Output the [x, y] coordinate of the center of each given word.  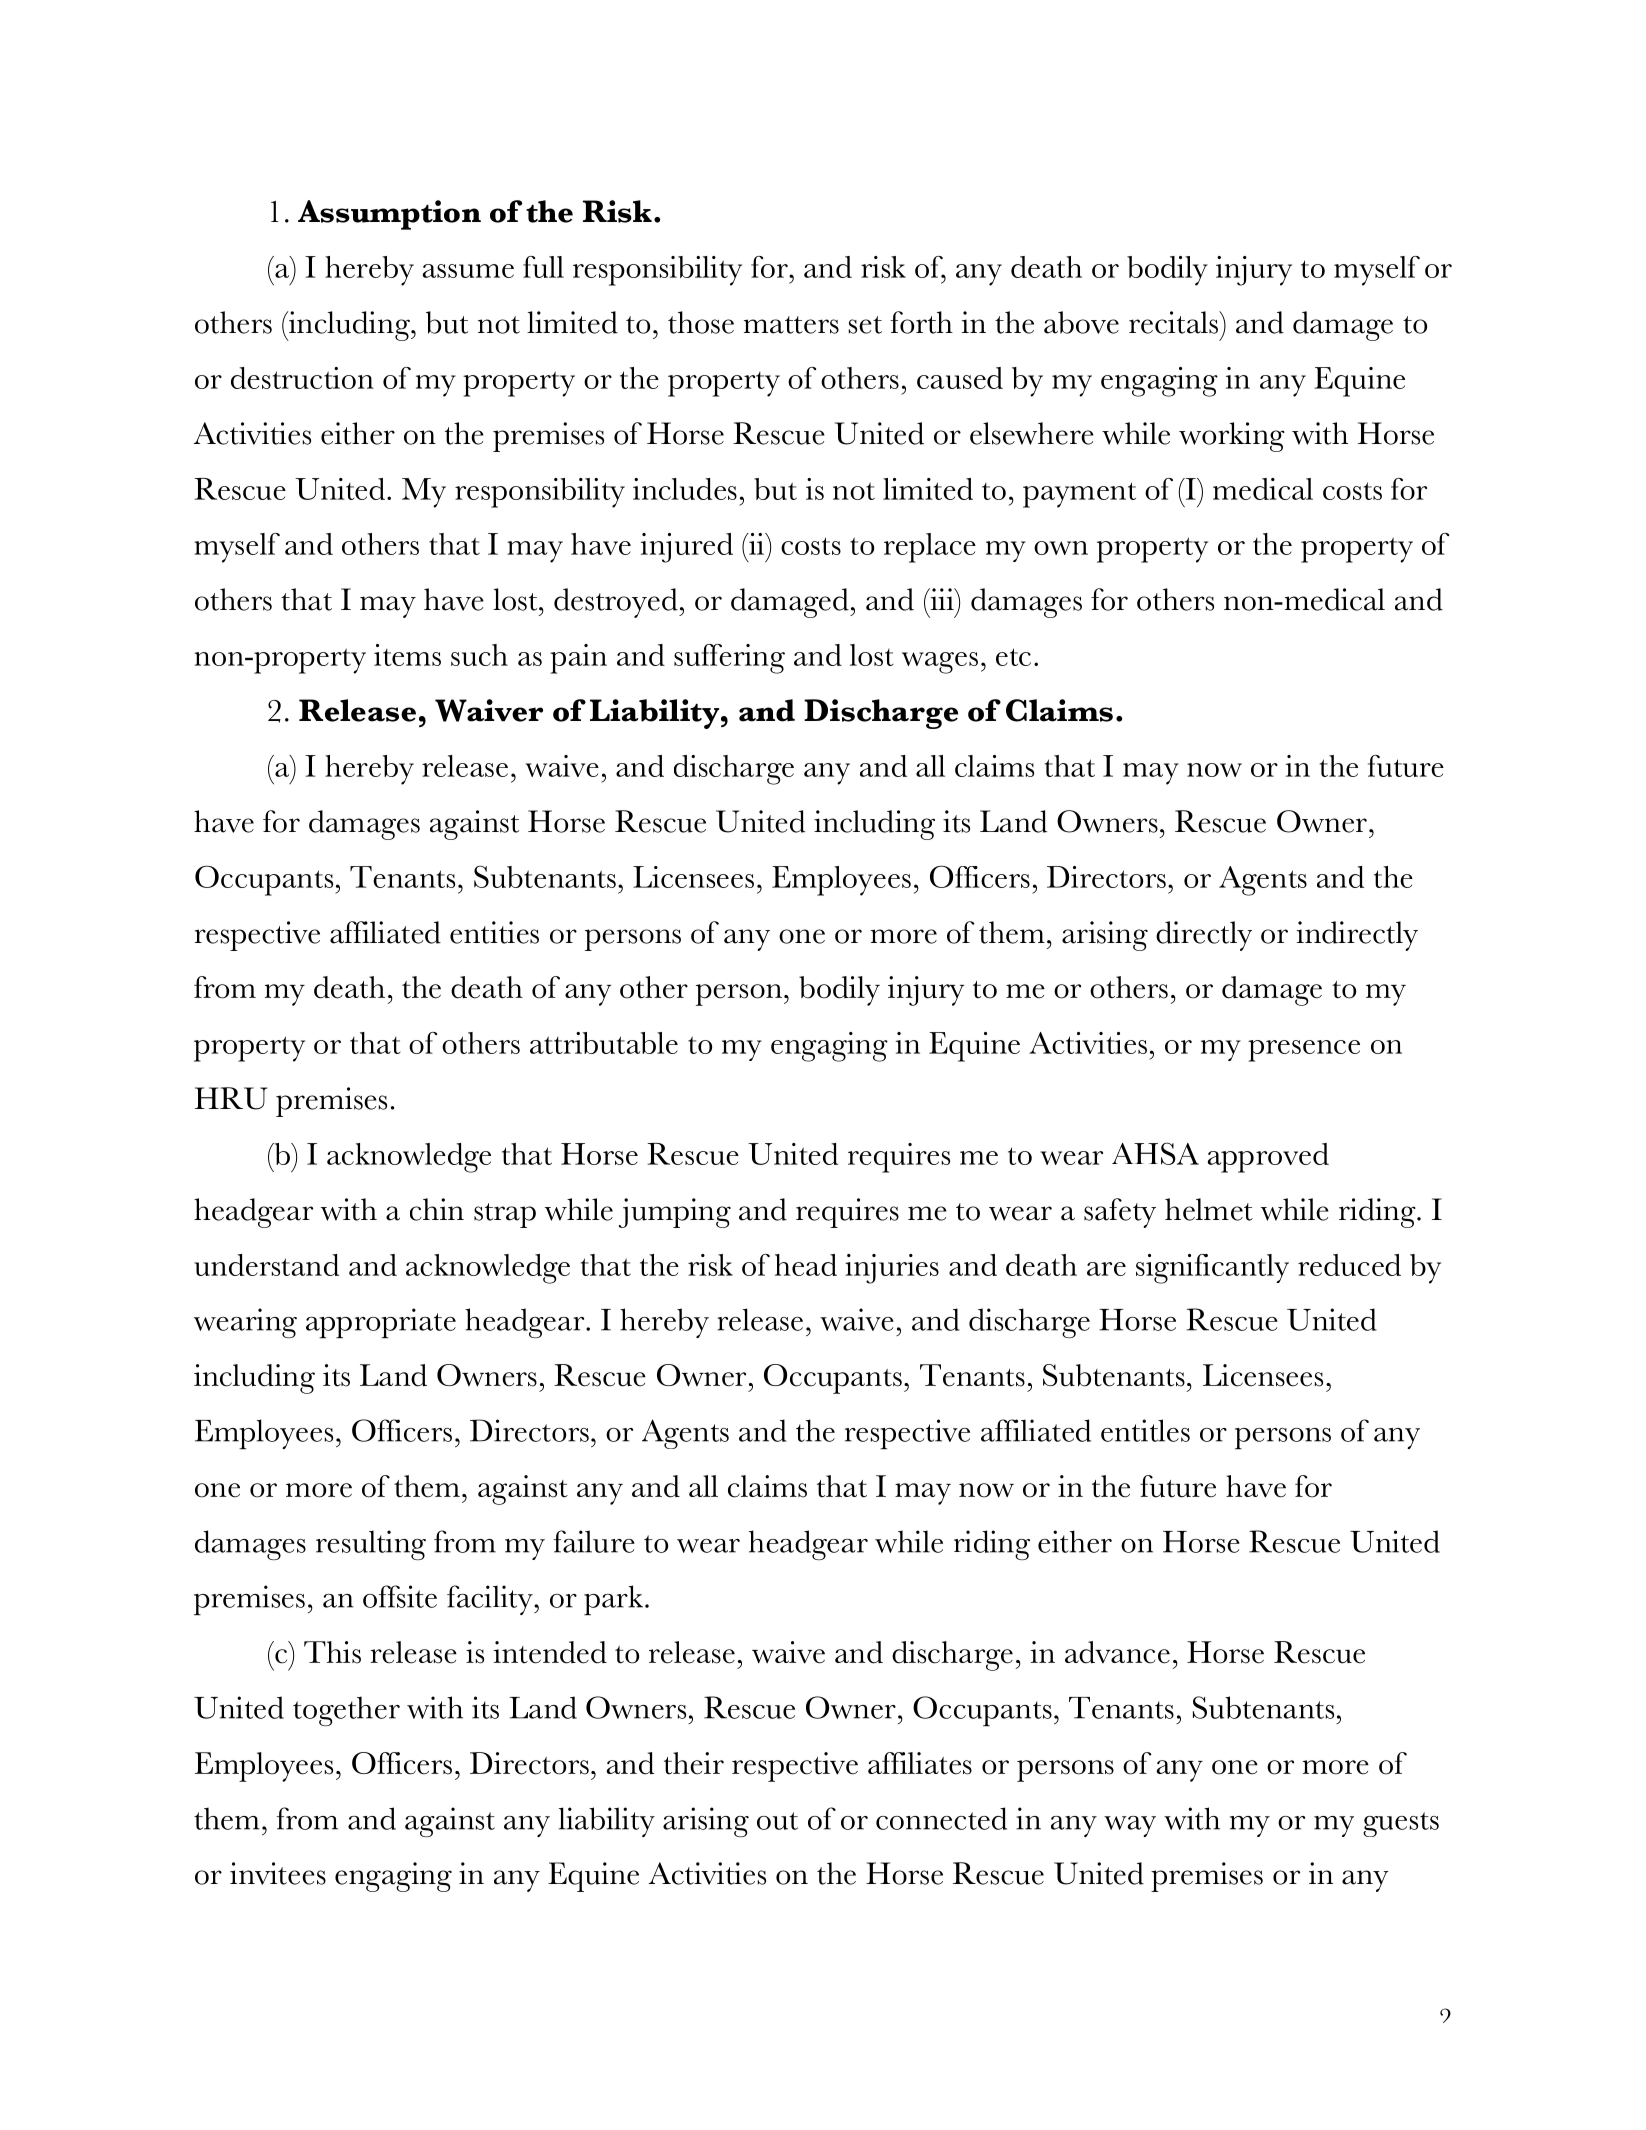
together [346, 1711]
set [865, 325]
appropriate [381, 1323]
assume [468, 271]
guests [1401, 1824]
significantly [1212, 1269]
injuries [892, 1269]
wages [940, 663]
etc [1013, 657]
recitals [1175, 322]
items [407, 655]
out [777, 1821]
